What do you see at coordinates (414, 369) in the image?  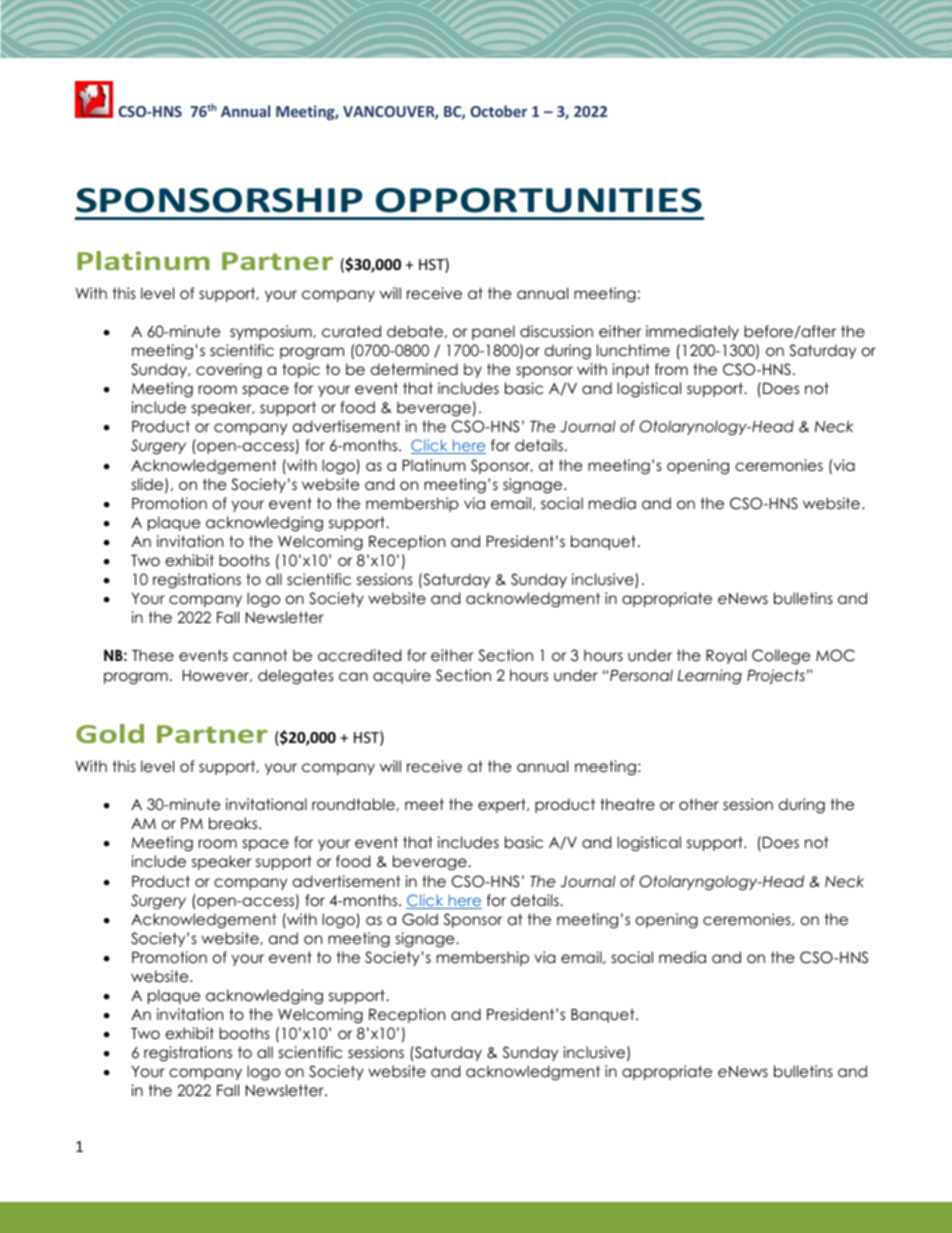 I see `determined` at bounding box center [414, 369].
